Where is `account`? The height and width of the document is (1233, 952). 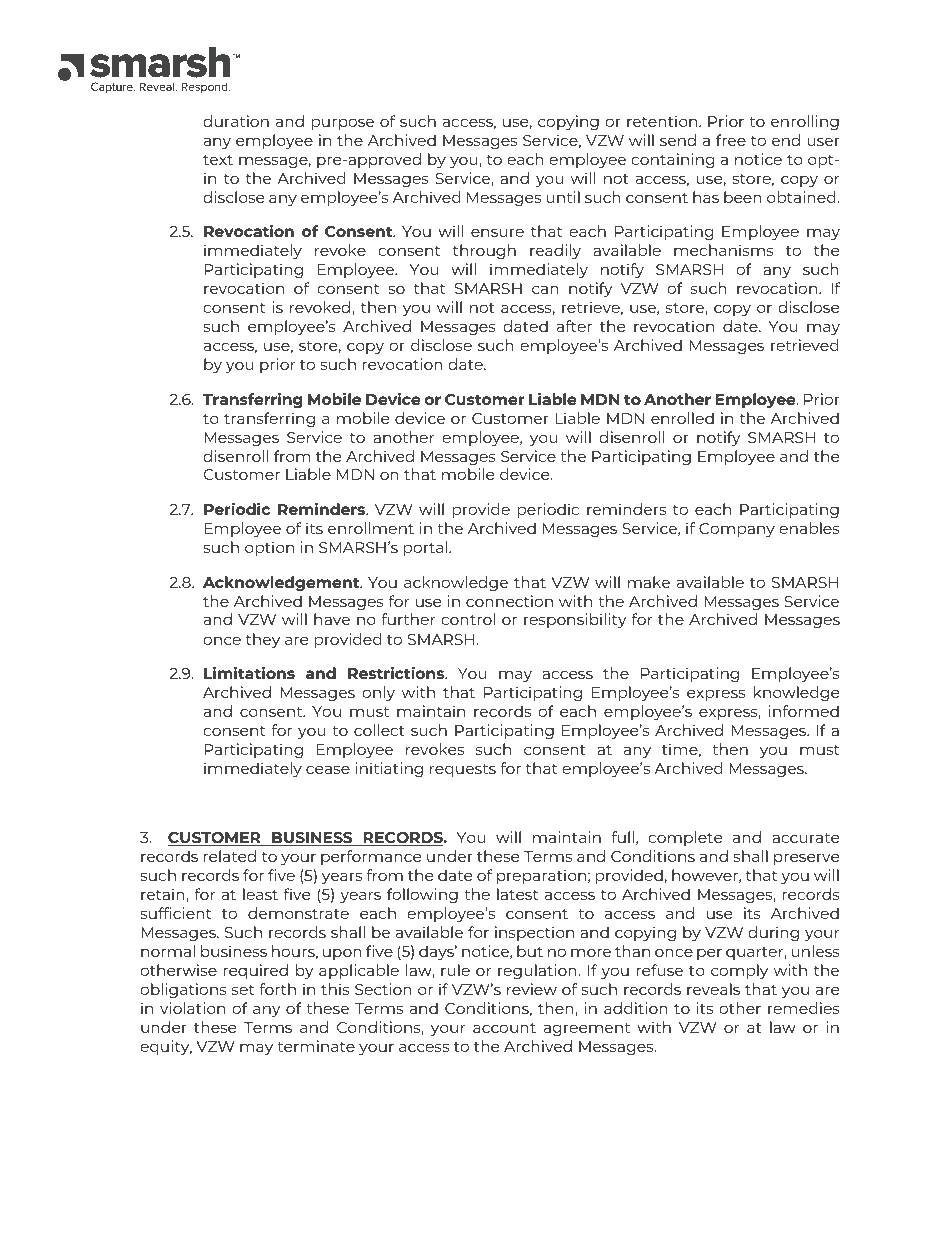 account is located at coordinates (504, 1028).
